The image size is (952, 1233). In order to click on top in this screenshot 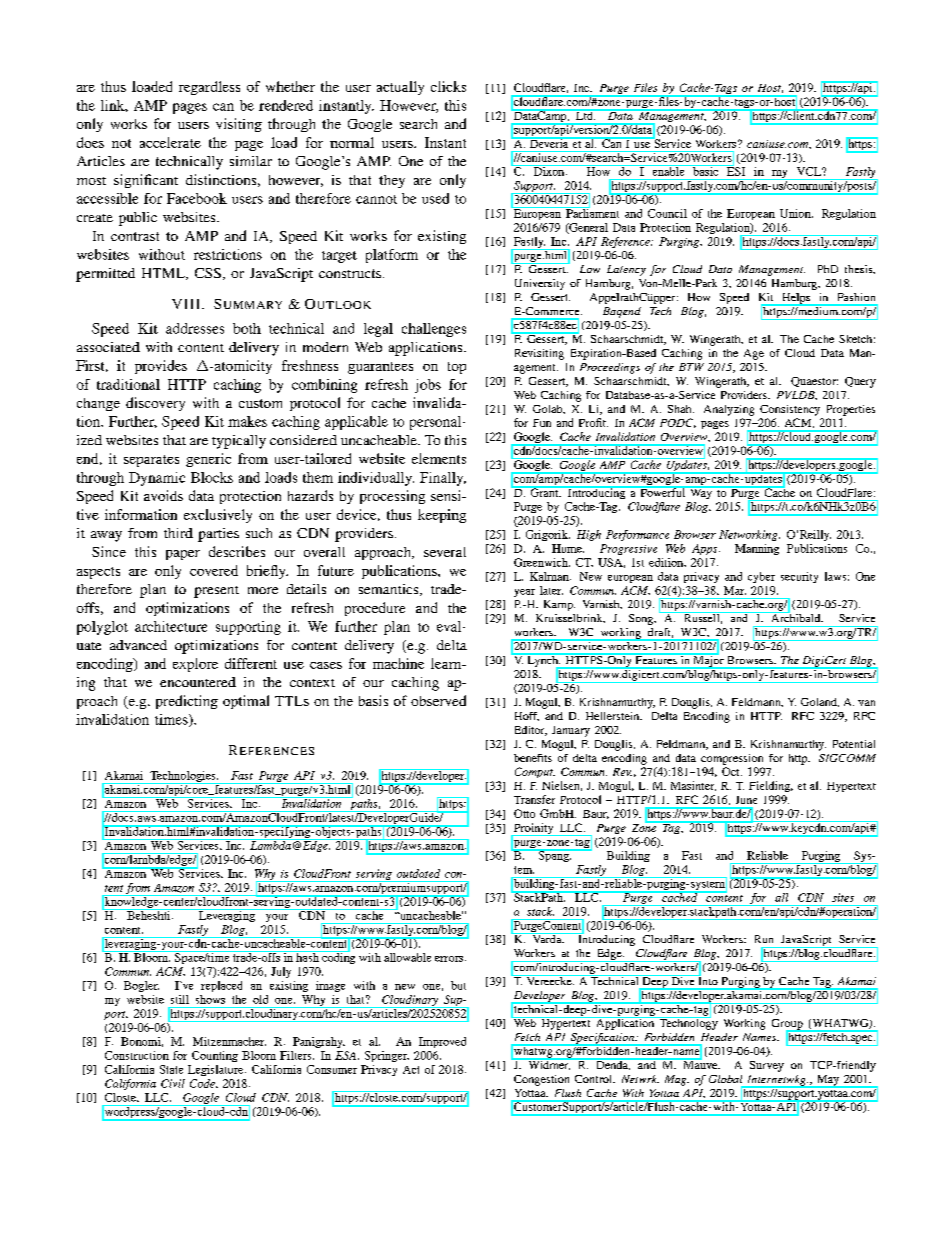, I will do `click(457, 368)`.
